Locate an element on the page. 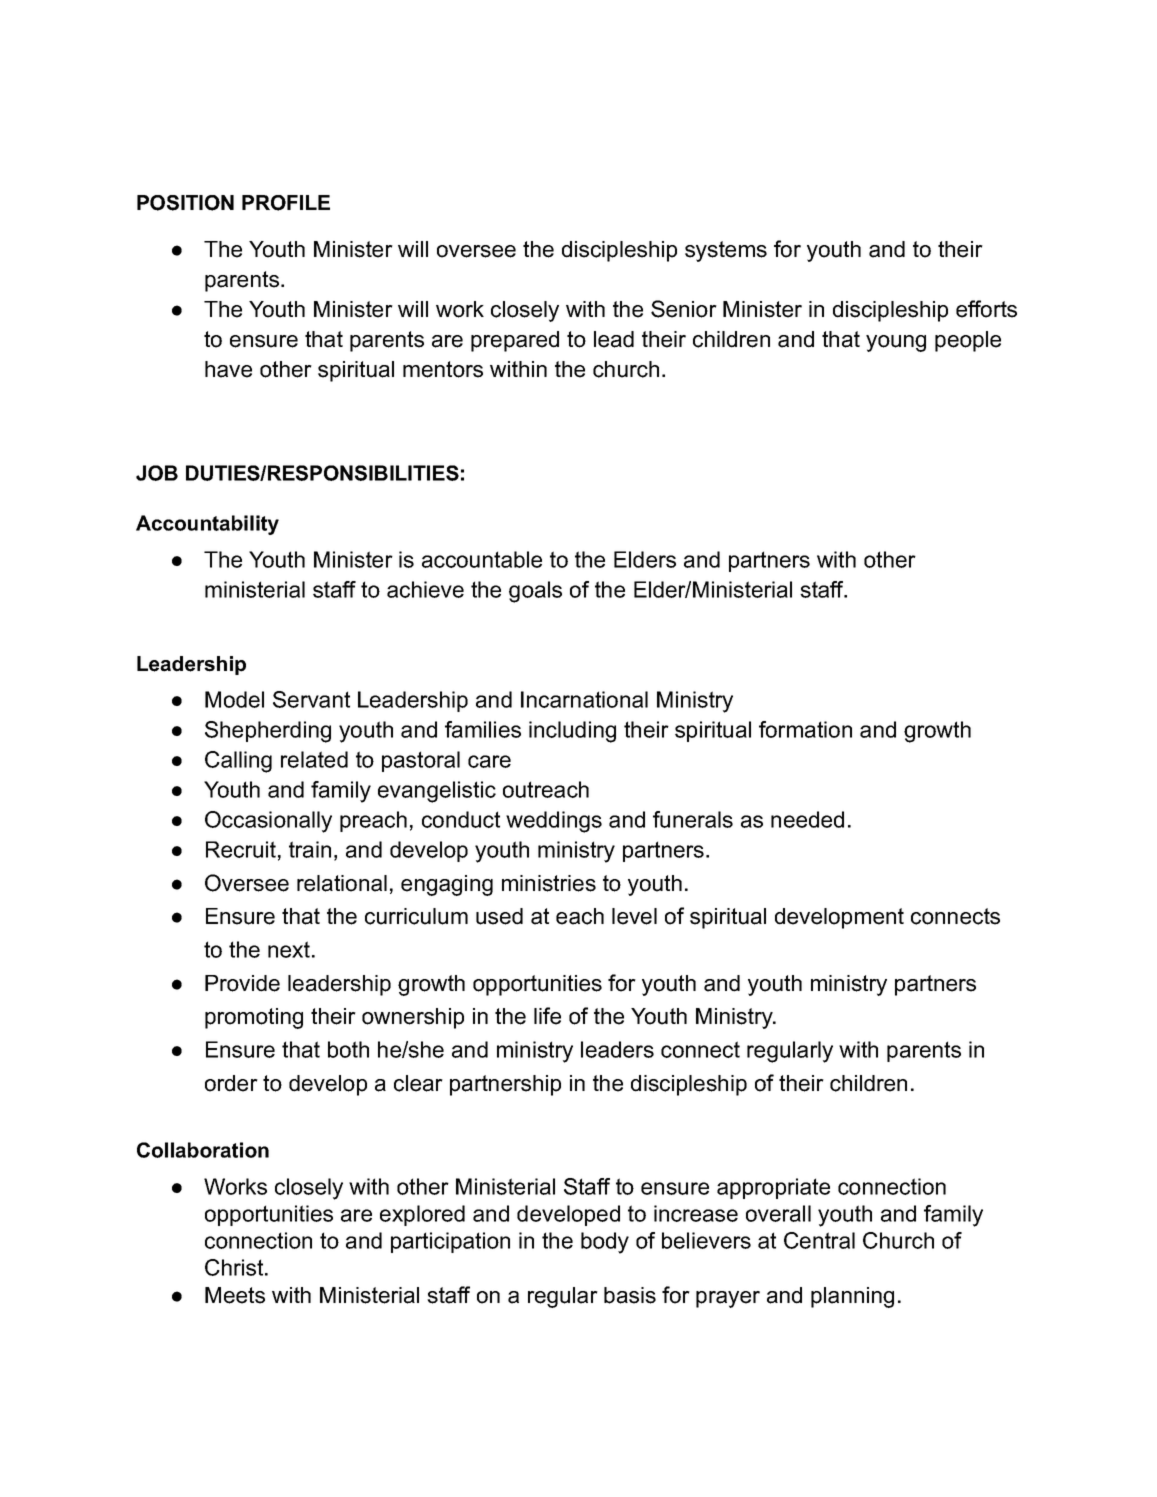 This page has width=1157, height=1497. efforts is located at coordinates (986, 309).
